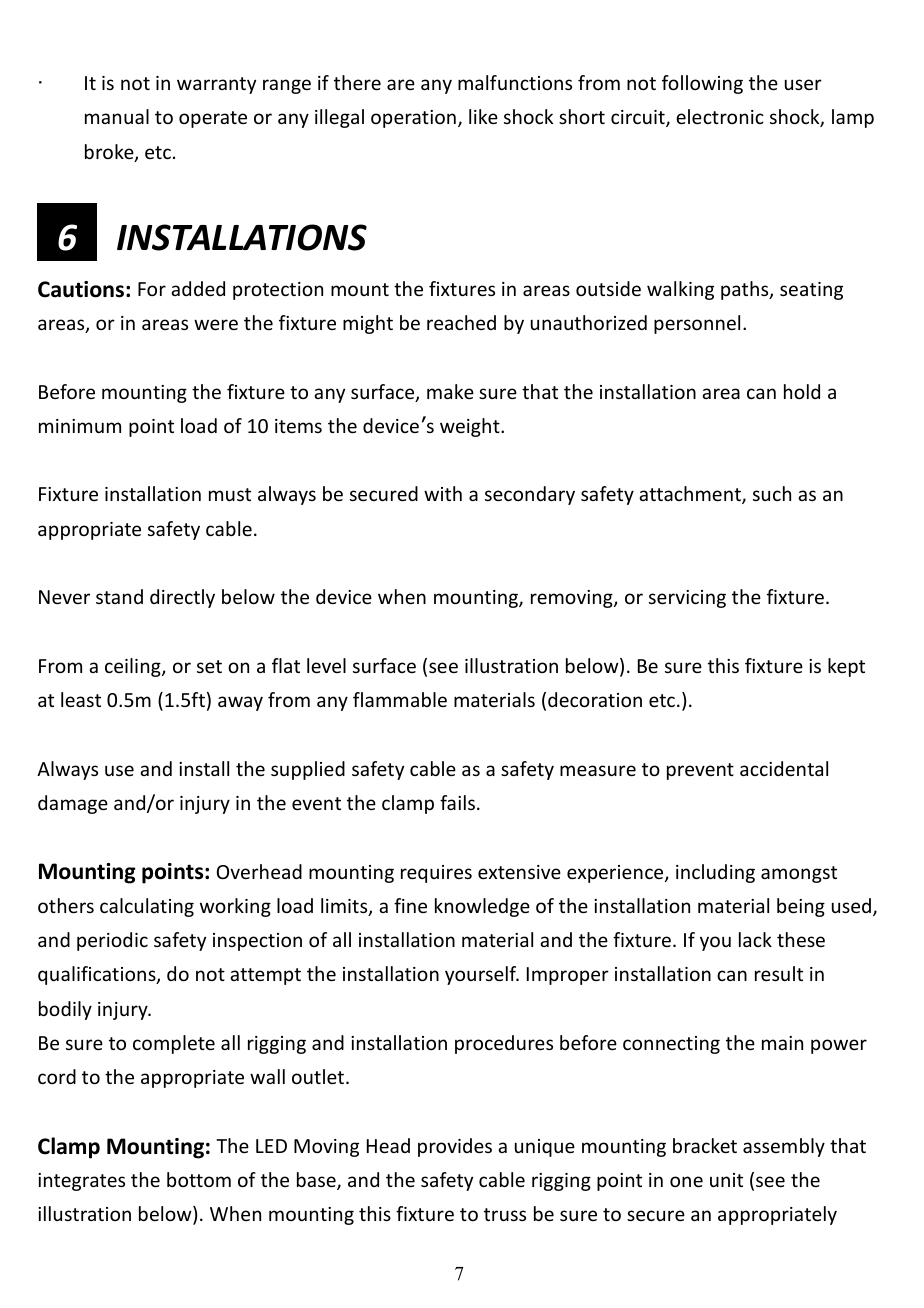 The height and width of the page is (1308, 924). What do you see at coordinates (846, 667) in the page?
I see `kept` at bounding box center [846, 667].
